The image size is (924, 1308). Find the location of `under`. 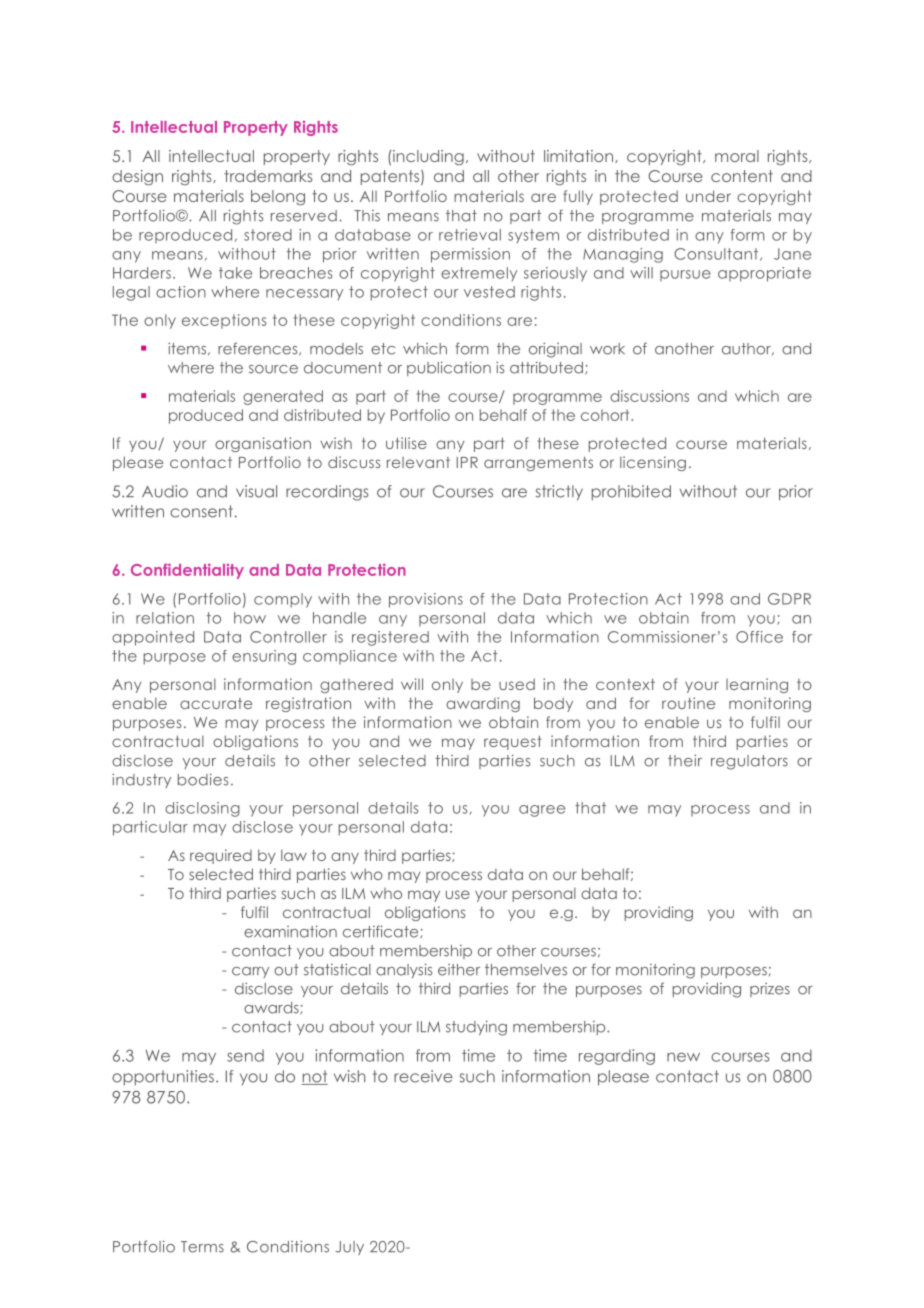

under is located at coordinates (708, 196).
